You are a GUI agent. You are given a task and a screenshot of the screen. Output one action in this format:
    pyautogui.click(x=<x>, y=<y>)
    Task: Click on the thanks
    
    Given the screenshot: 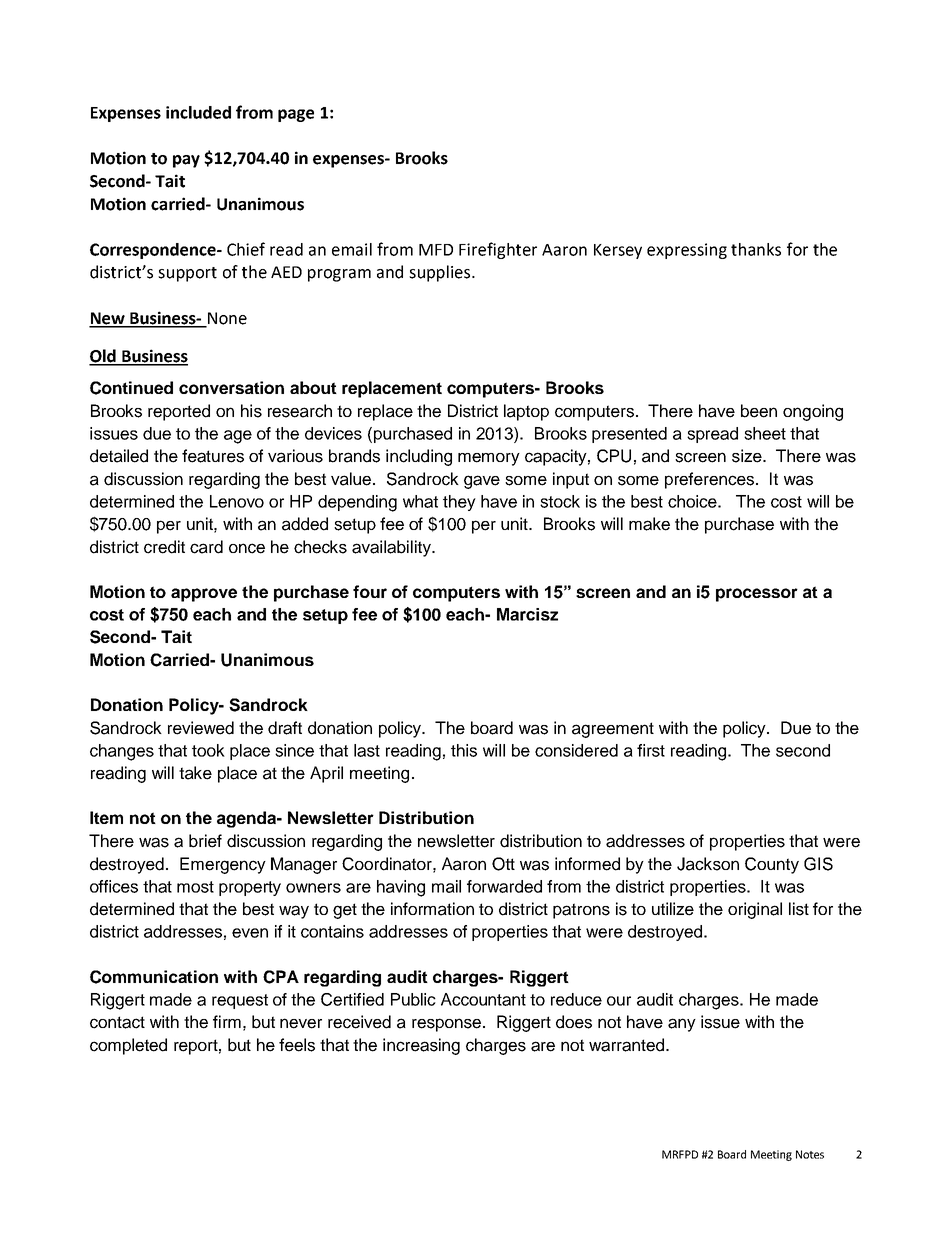 What is the action you would take?
    pyautogui.click(x=756, y=249)
